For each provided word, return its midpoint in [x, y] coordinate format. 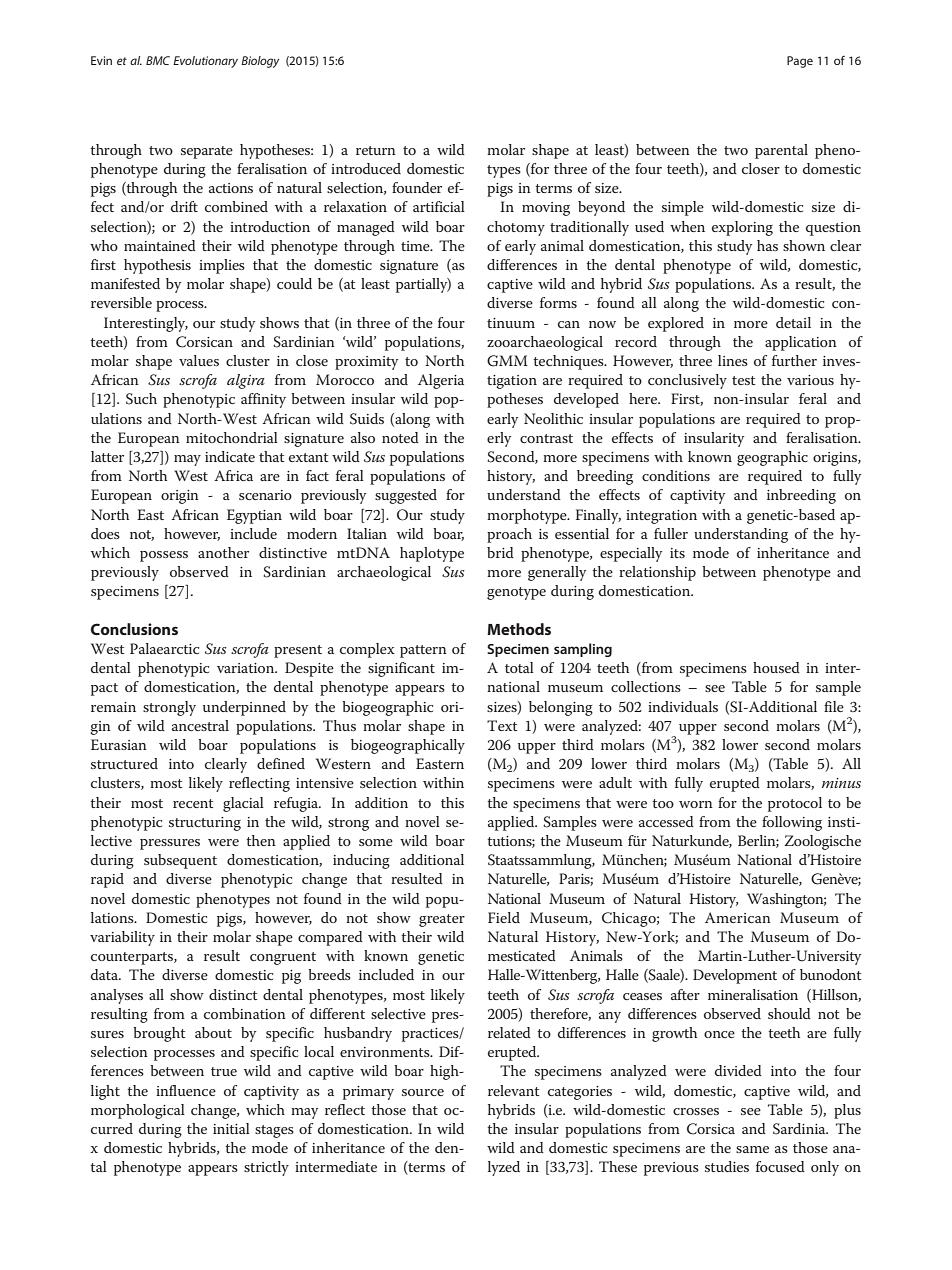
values [199, 360]
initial [231, 1128]
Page [800, 62]
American [738, 917]
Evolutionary [205, 62]
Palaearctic [164, 648]
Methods [519, 629]
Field [504, 917]
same [752, 1149]
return [376, 150]
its [677, 553]
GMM [507, 361]
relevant [514, 1090]
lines [733, 360]
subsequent [180, 861]
